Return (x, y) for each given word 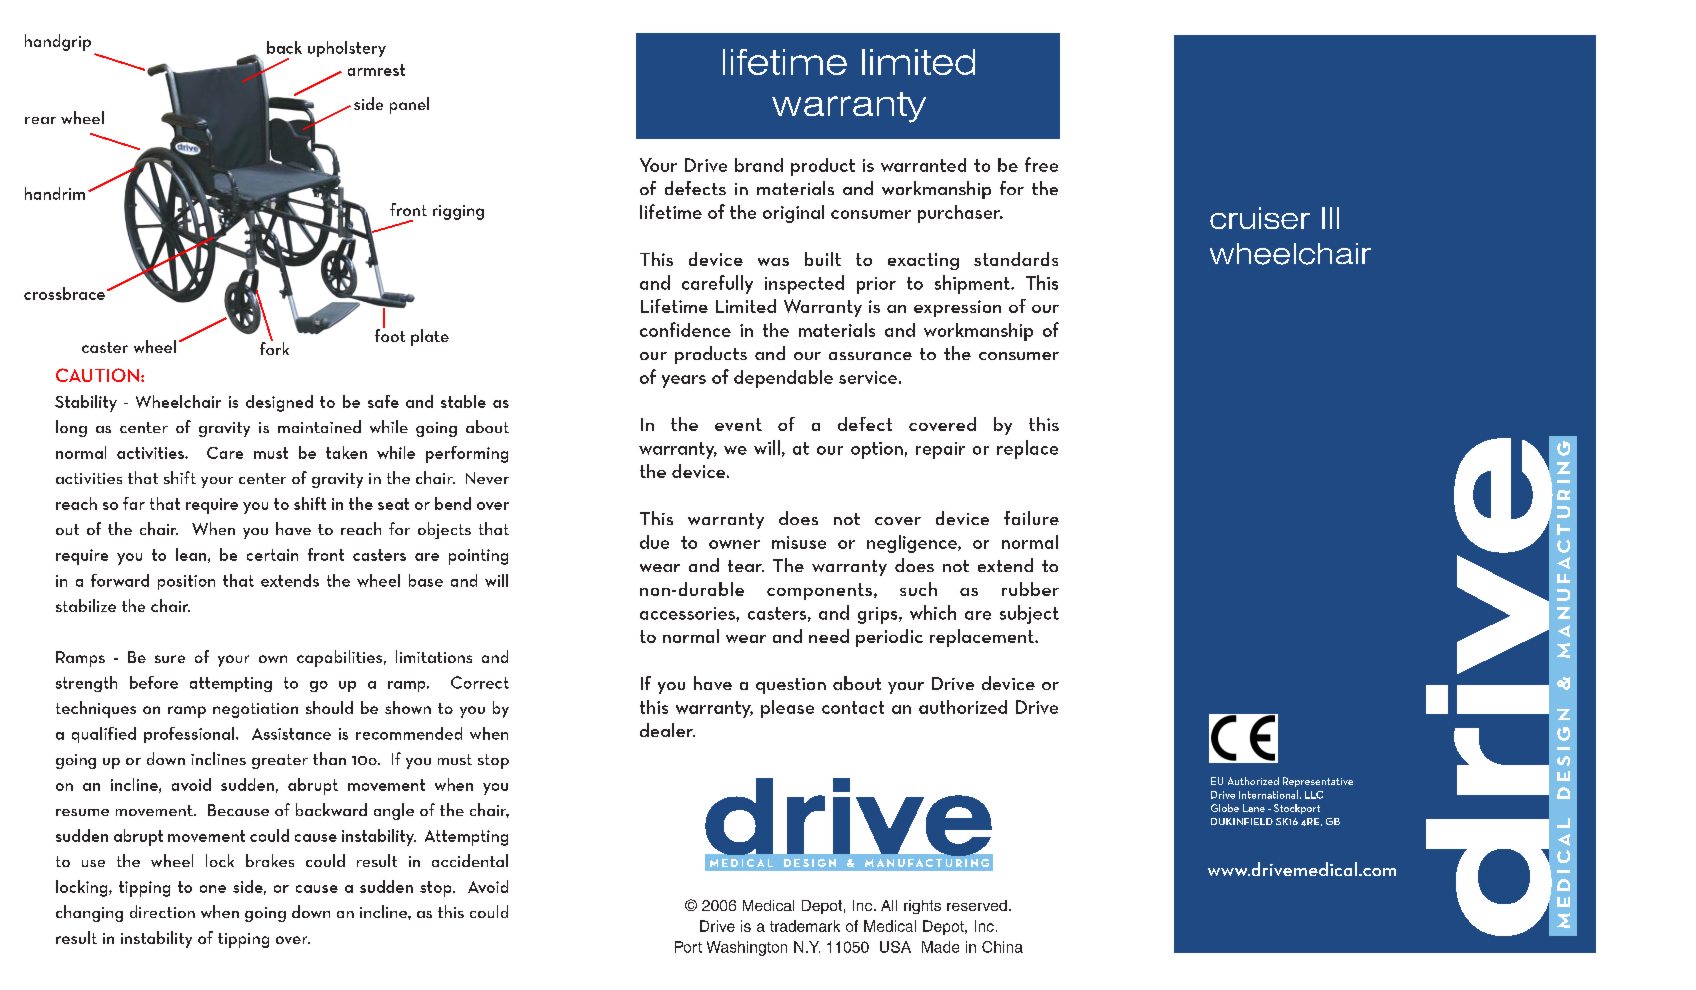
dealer (667, 730)
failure (1031, 518)
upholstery (347, 49)
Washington (747, 948)
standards (1016, 259)
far (134, 503)
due (654, 542)
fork (274, 347)
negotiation (255, 710)
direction (162, 911)
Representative (1318, 782)
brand (759, 165)
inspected (804, 284)
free (1041, 164)
